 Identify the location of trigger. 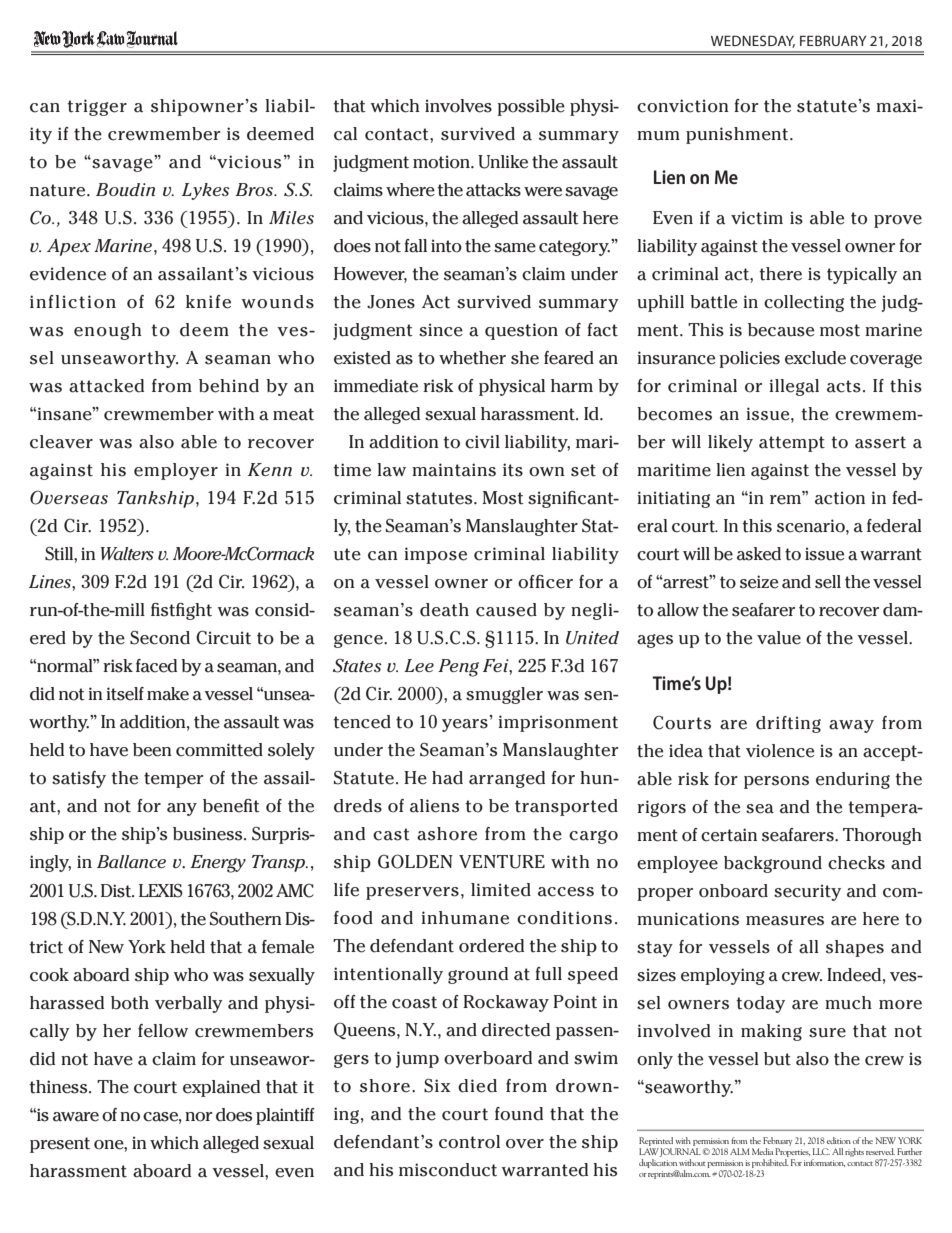
(97, 107).
